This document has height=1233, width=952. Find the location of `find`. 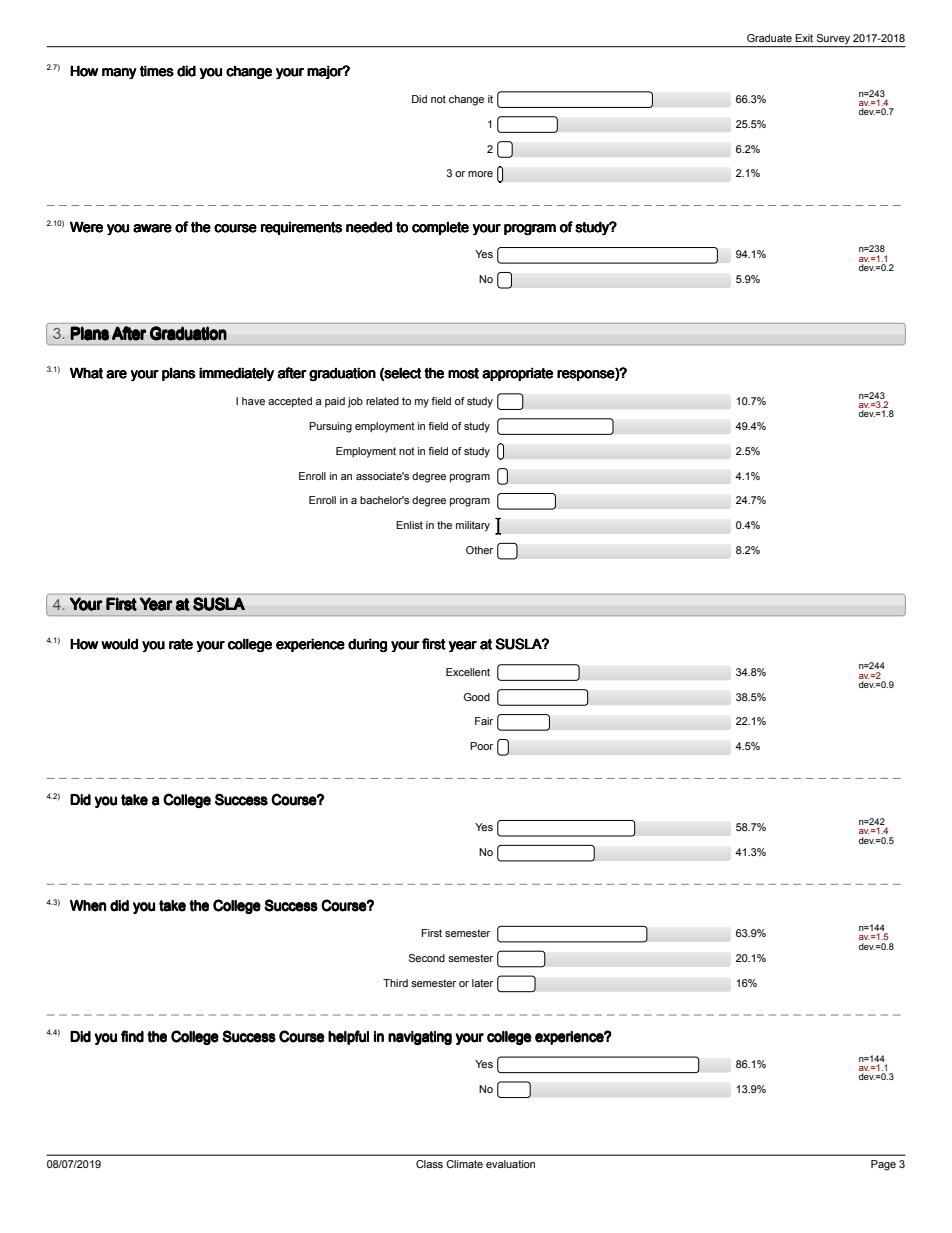

find is located at coordinates (132, 1036).
